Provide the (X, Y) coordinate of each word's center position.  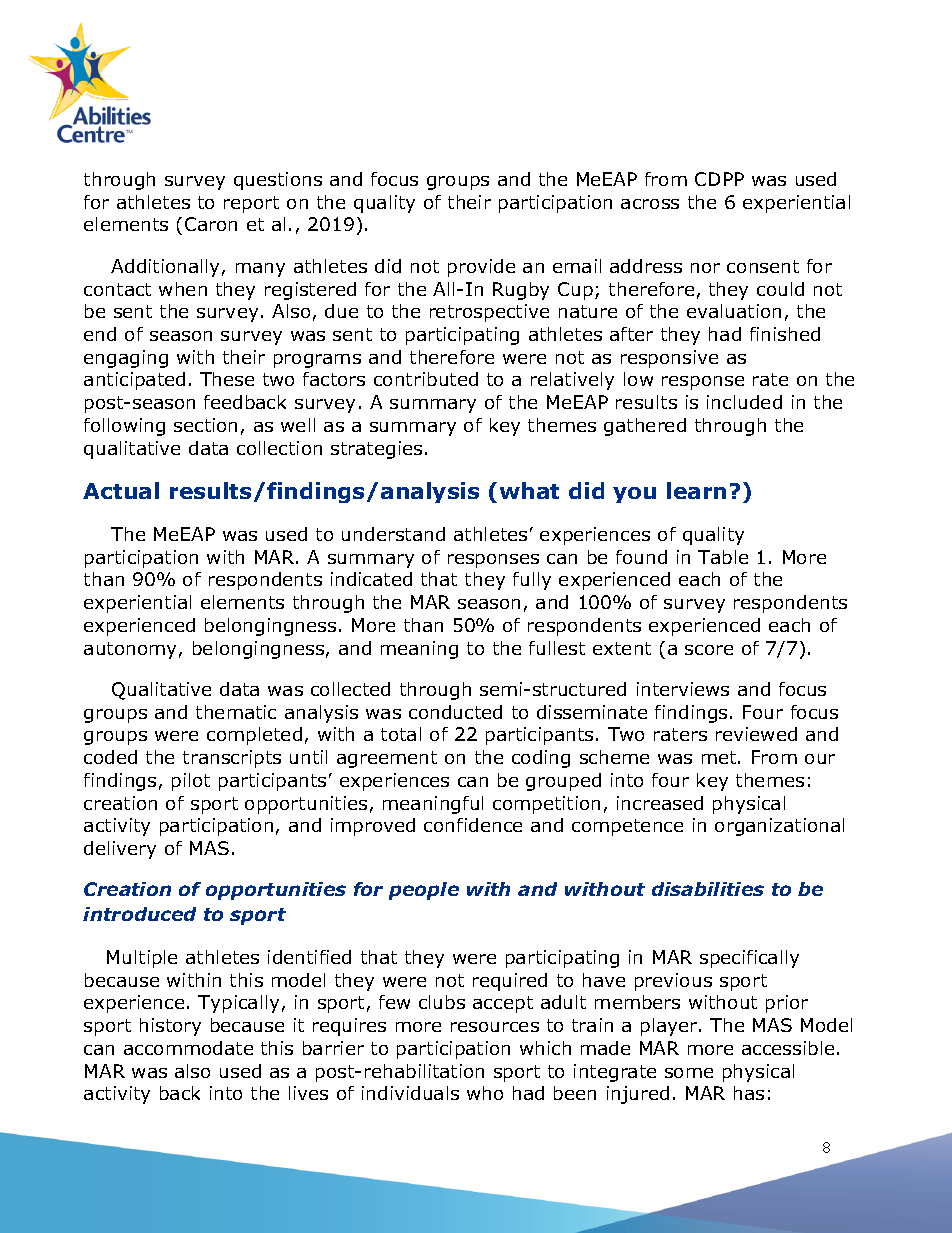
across (650, 204)
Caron (211, 224)
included (744, 402)
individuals (410, 1093)
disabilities (708, 889)
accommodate (188, 1048)
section (205, 425)
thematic (236, 712)
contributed (426, 379)
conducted (455, 712)
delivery (120, 850)
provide (481, 268)
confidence (473, 825)
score (709, 650)
